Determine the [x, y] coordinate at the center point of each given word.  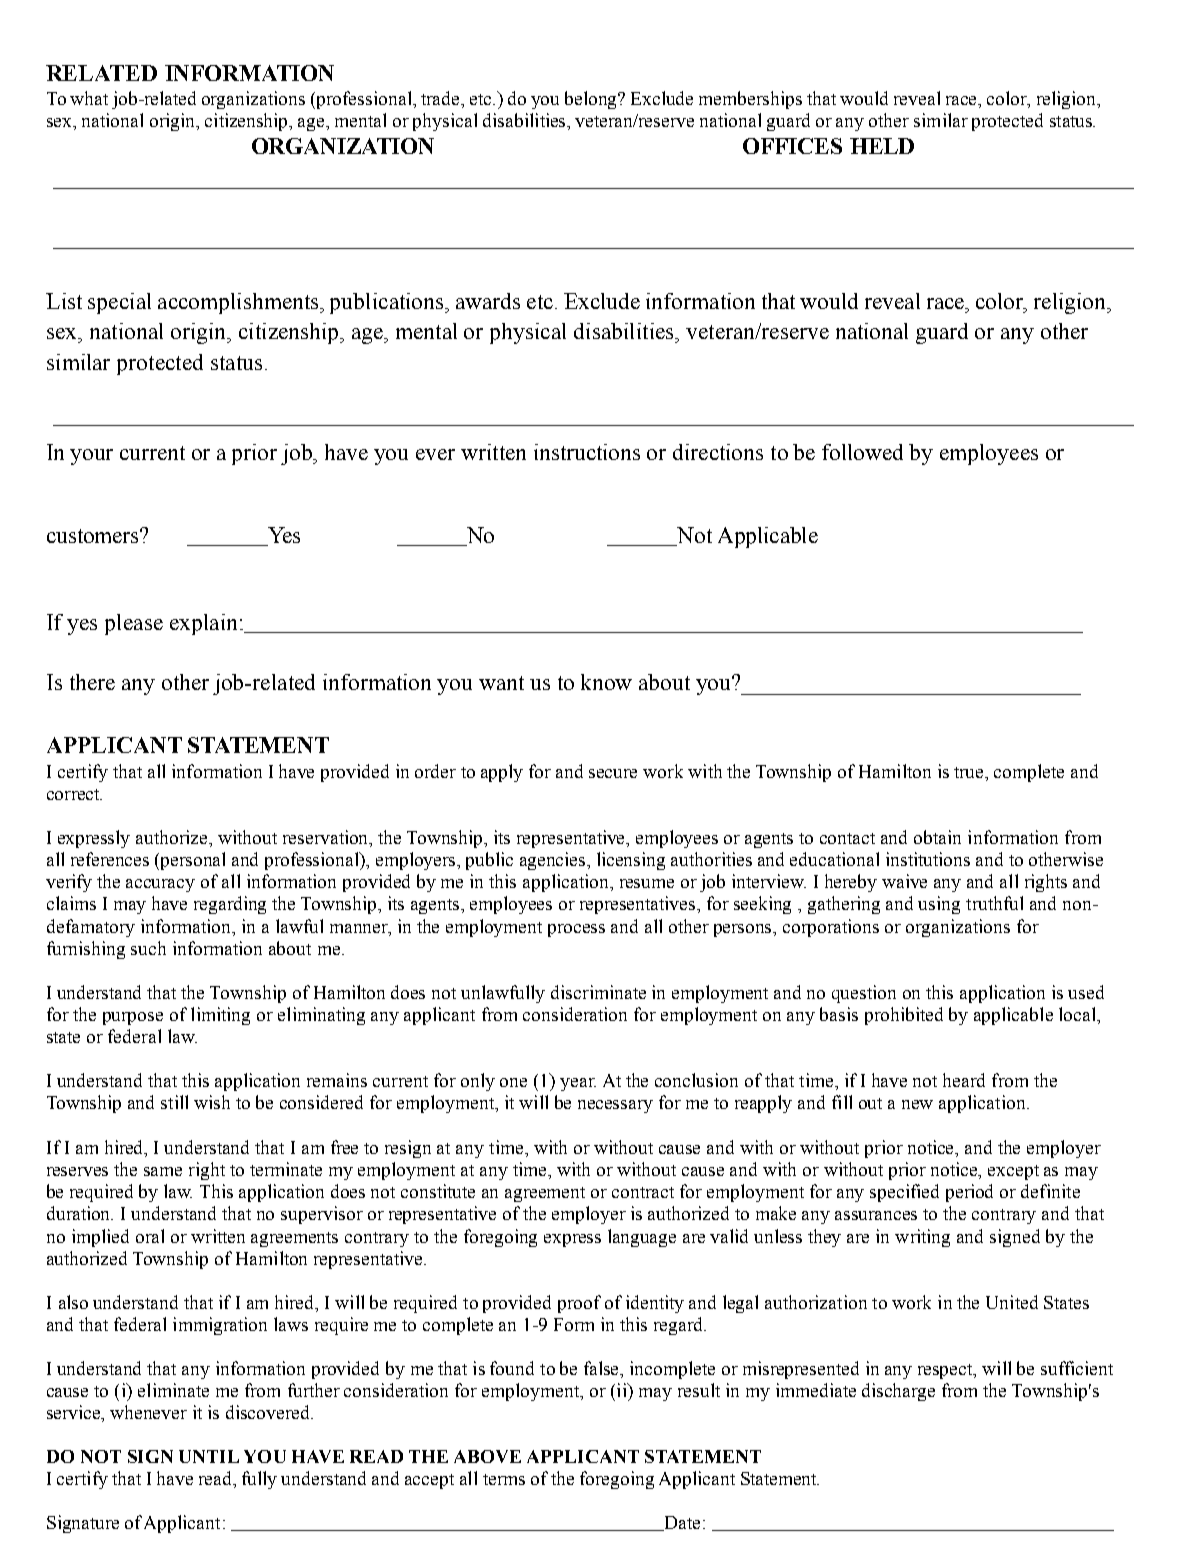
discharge [898, 1392]
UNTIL [209, 1456]
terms [504, 1479]
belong [592, 100]
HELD [882, 146]
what [89, 98]
